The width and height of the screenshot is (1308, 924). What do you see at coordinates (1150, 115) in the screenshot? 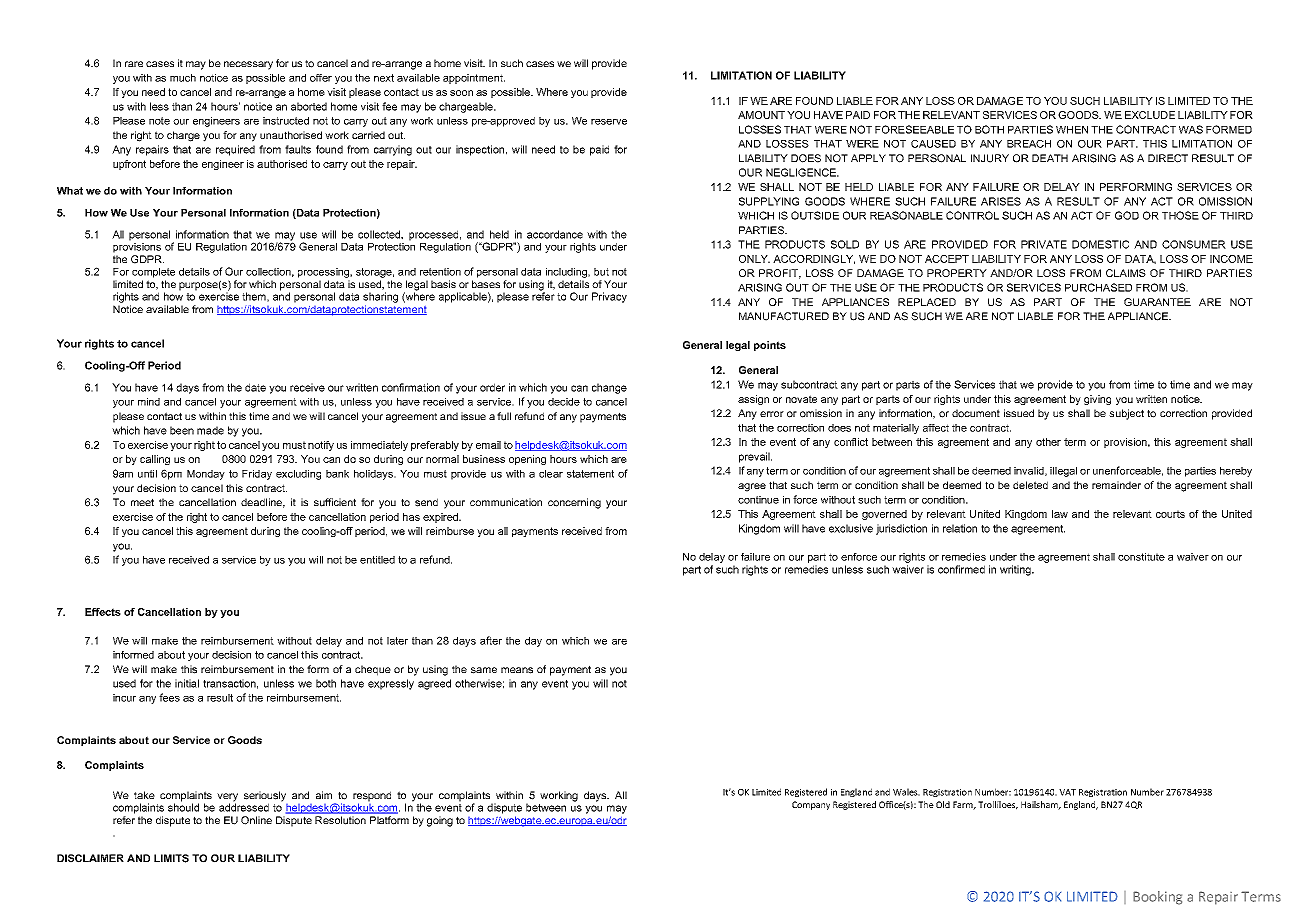
I see `EXCLUDE` at bounding box center [1150, 115].
